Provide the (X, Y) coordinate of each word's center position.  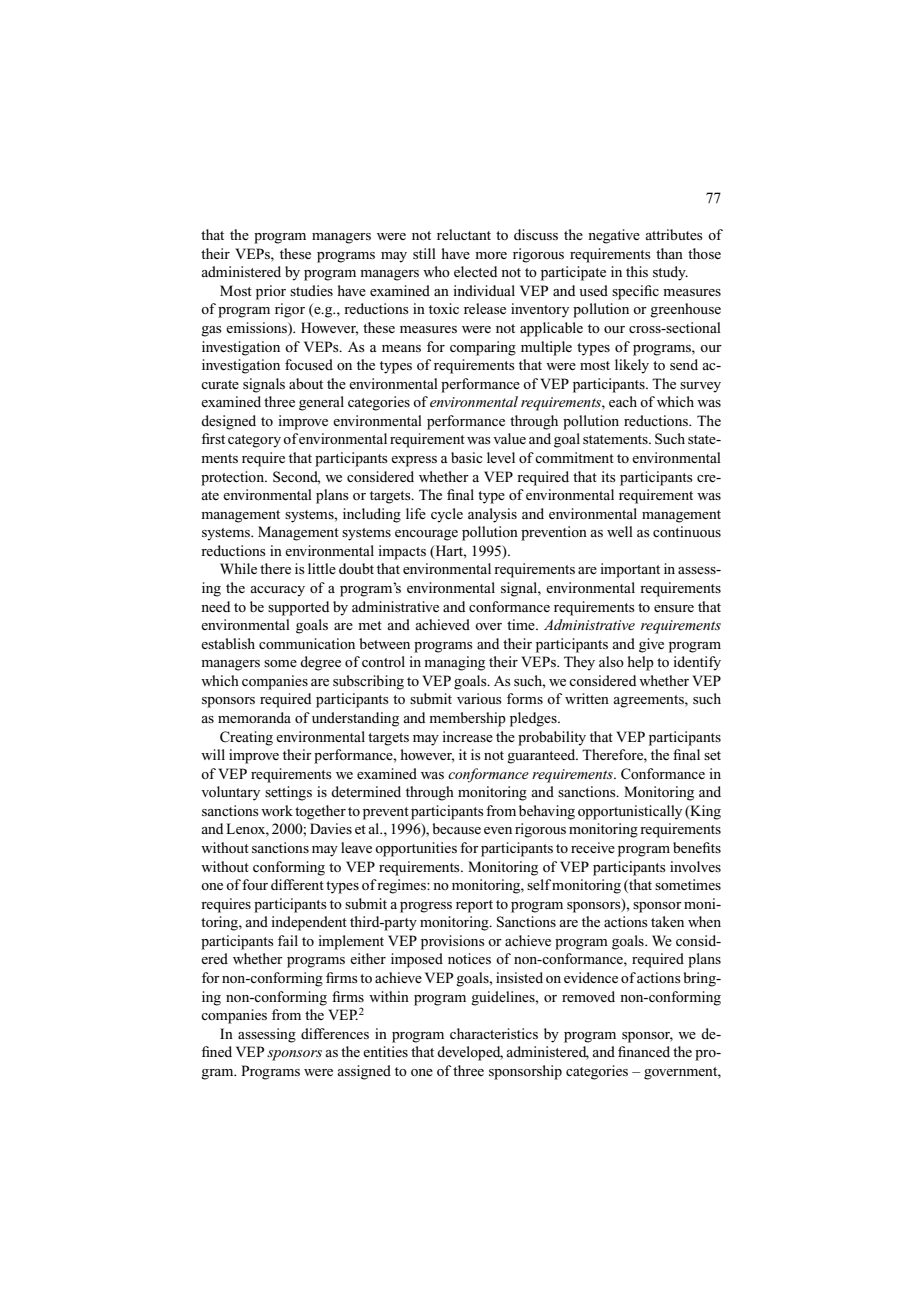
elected (475, 271)
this (637, 271)
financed (644, 1051)
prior (271, 292)
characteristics (494, 1033)
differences (335, 1033)
